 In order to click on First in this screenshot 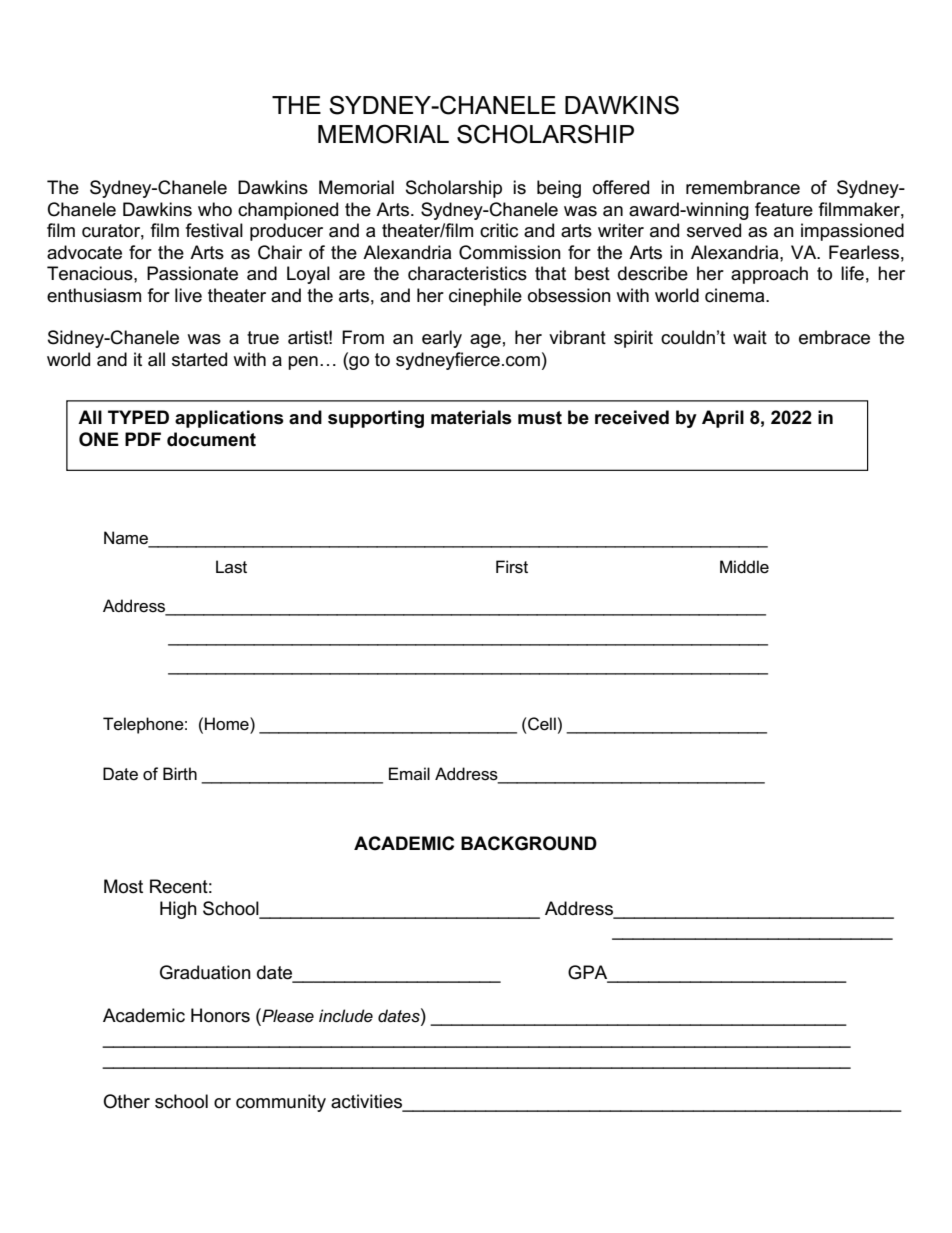, I will do `click(512, 567)`.
